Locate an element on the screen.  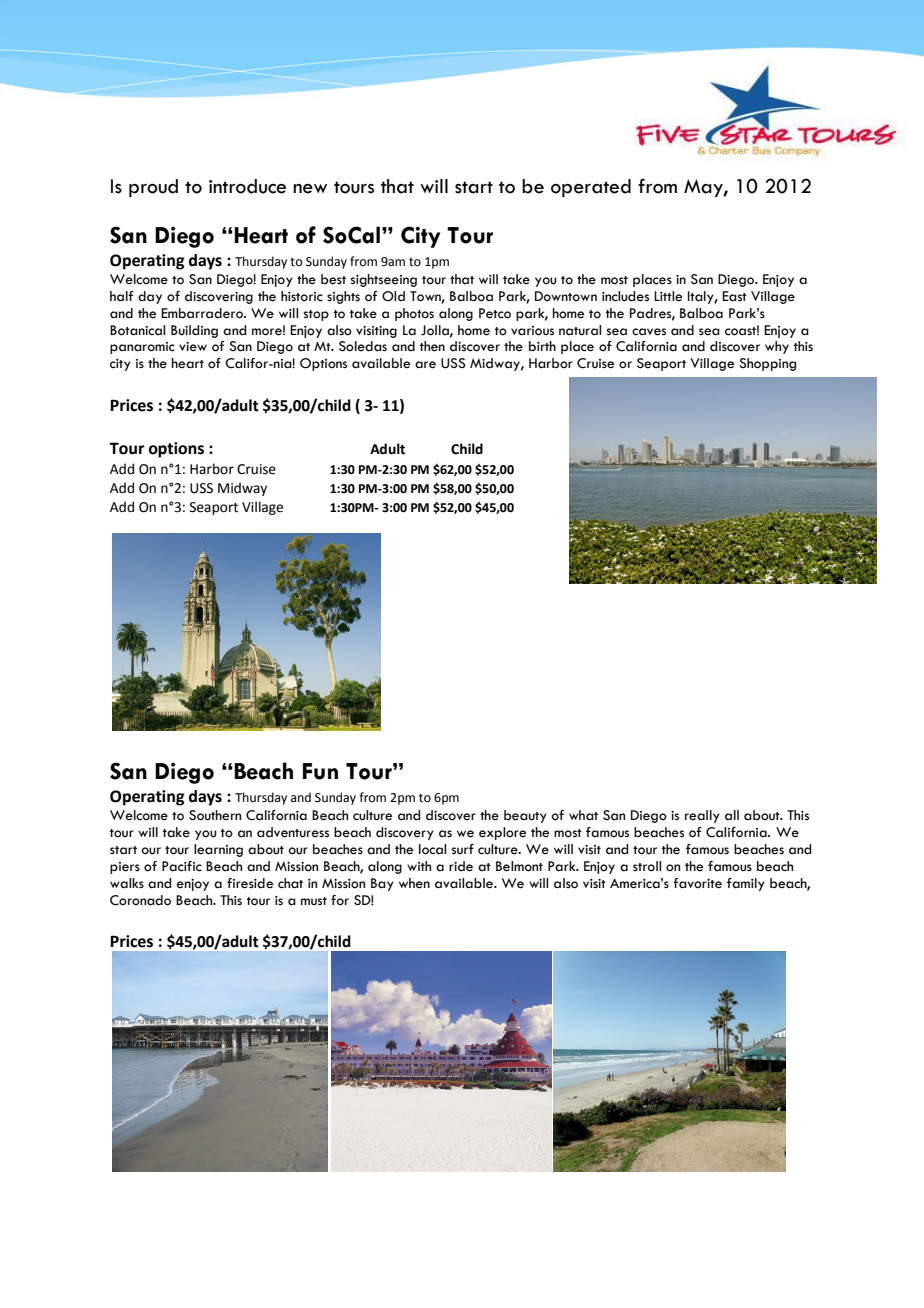
Shopping is located at coordinates (768, 364).
